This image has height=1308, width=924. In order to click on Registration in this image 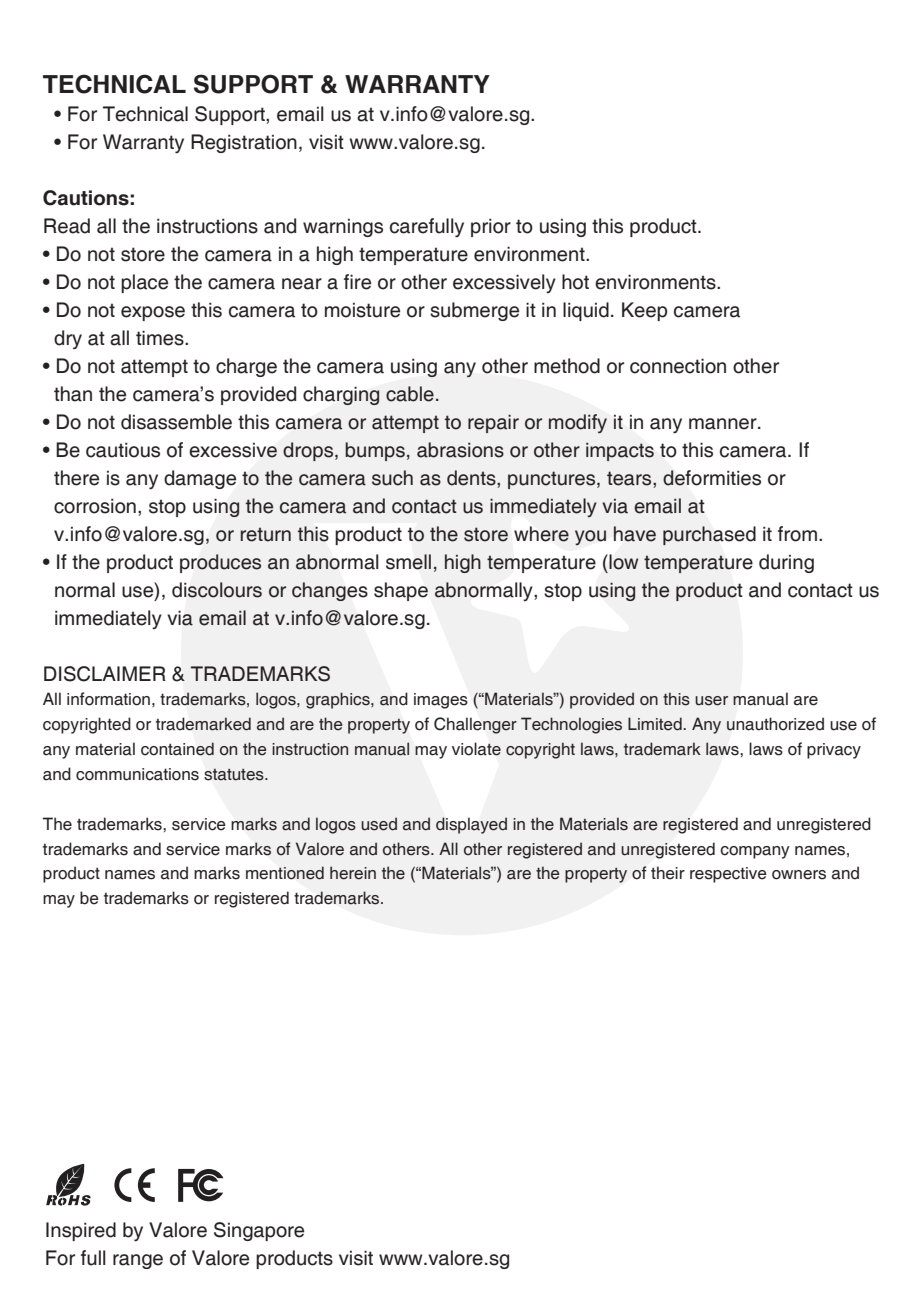, I will do `click(244, 143)`.
